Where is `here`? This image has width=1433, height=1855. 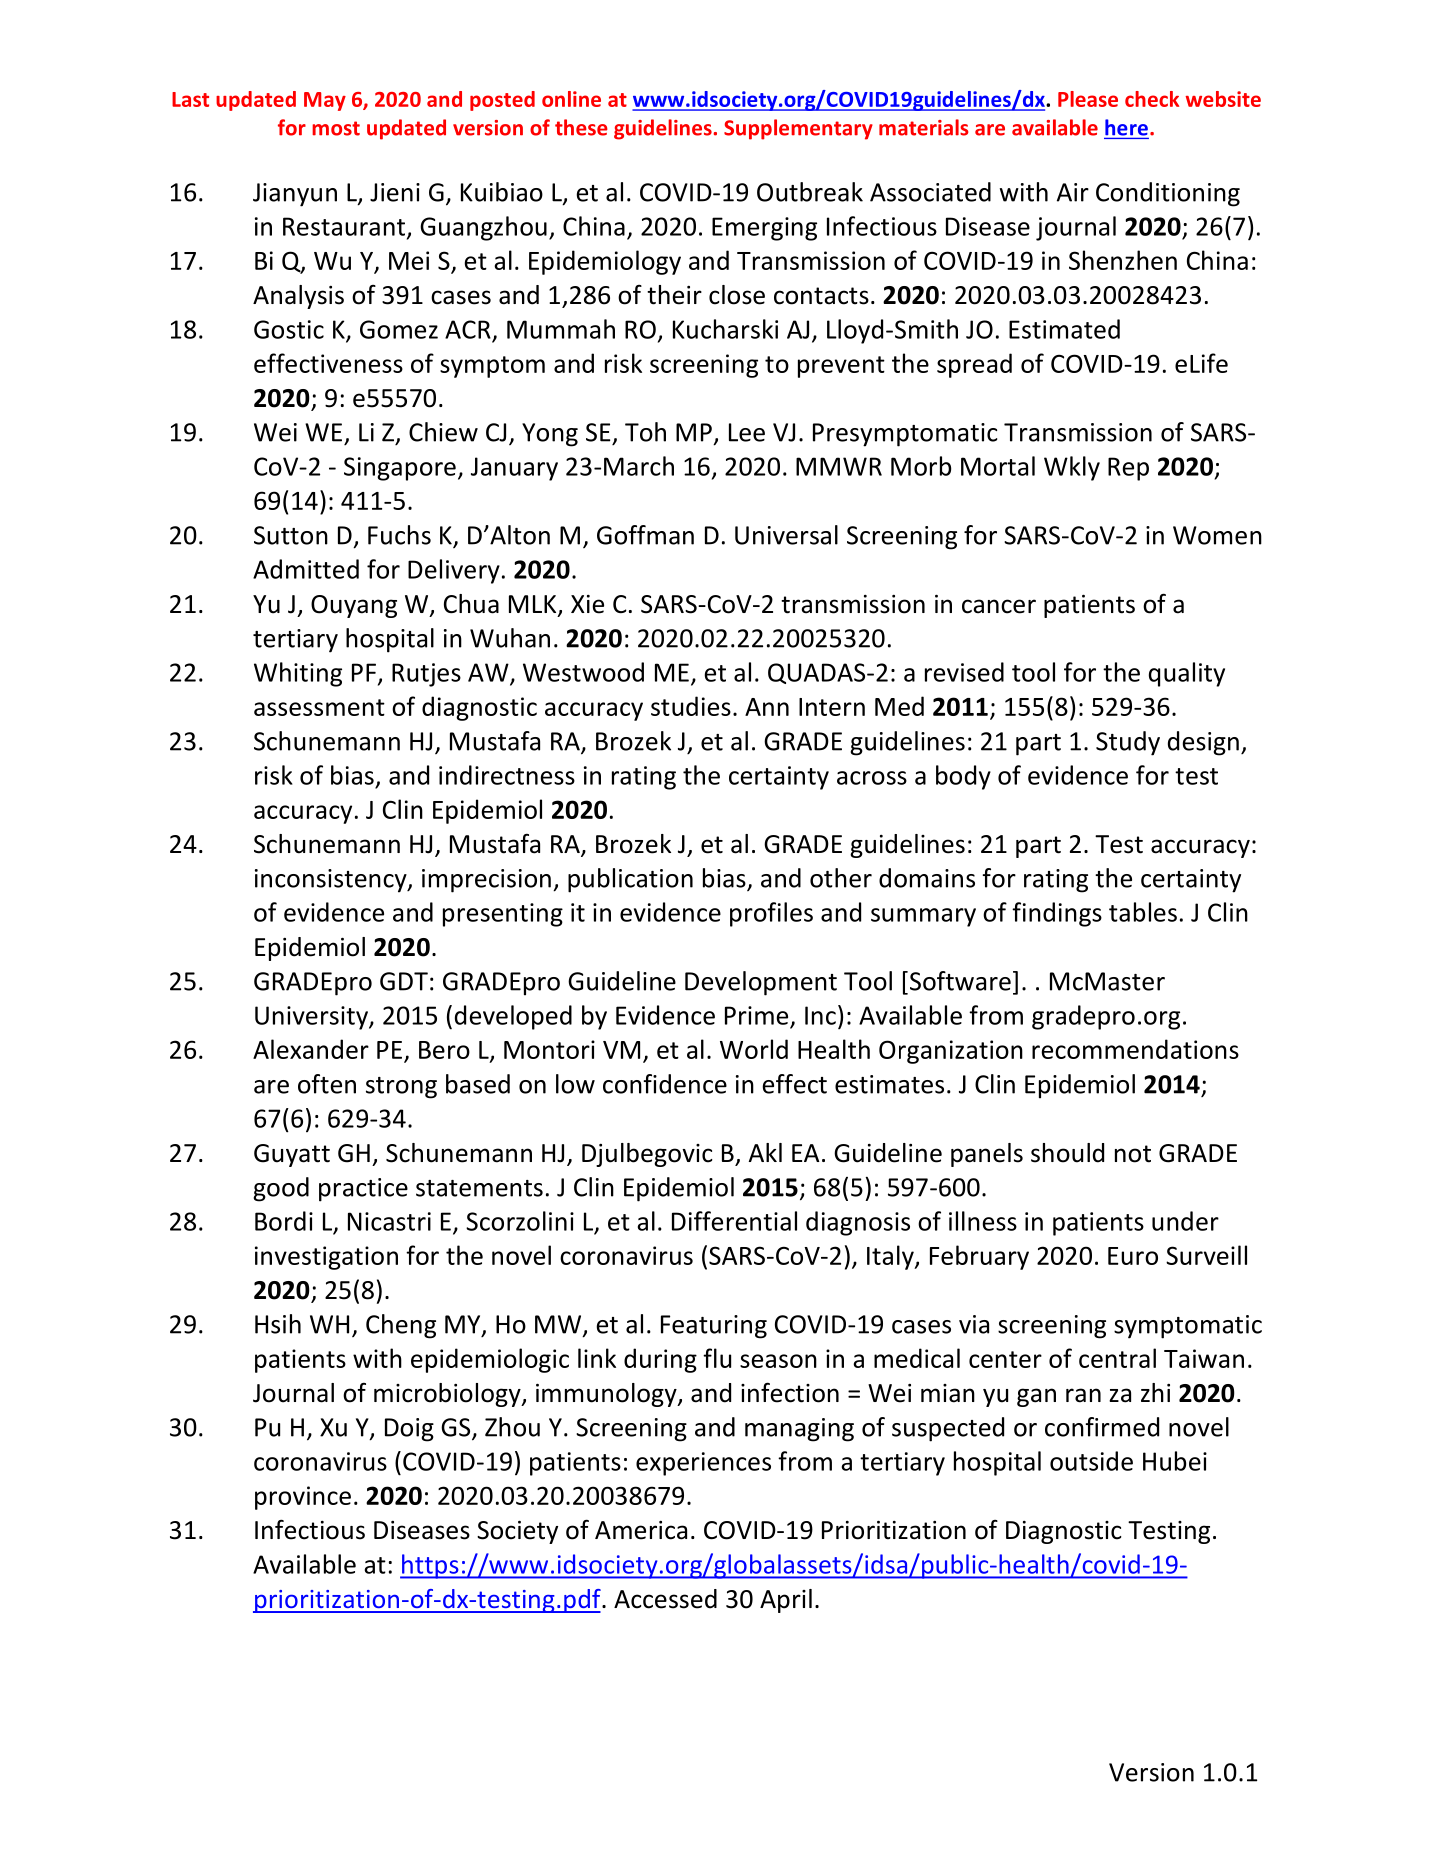 here is located at coordinates (1126, 127).
